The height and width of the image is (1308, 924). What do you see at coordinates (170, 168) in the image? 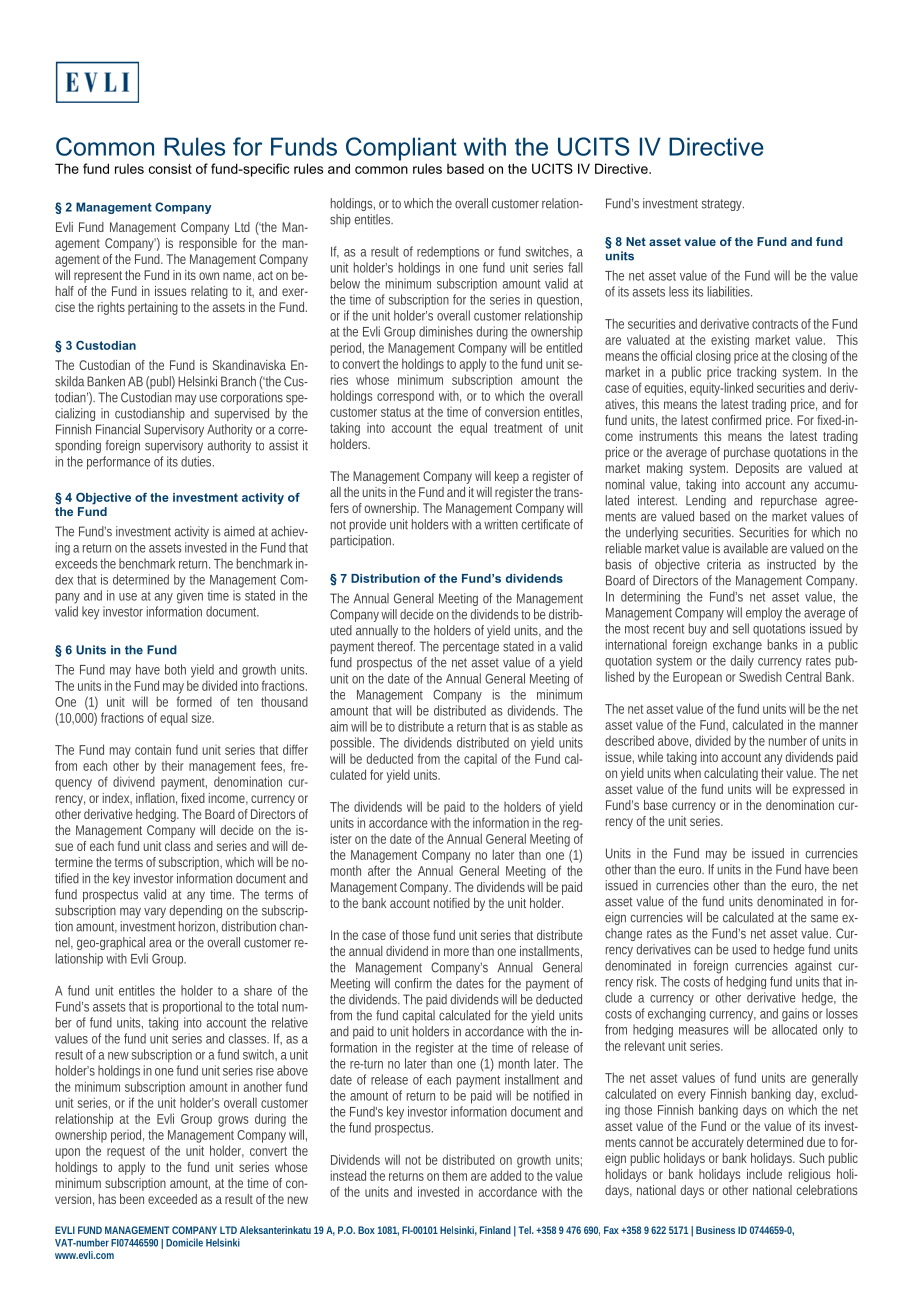
I see `consist` at bounding box center [170, 168].
